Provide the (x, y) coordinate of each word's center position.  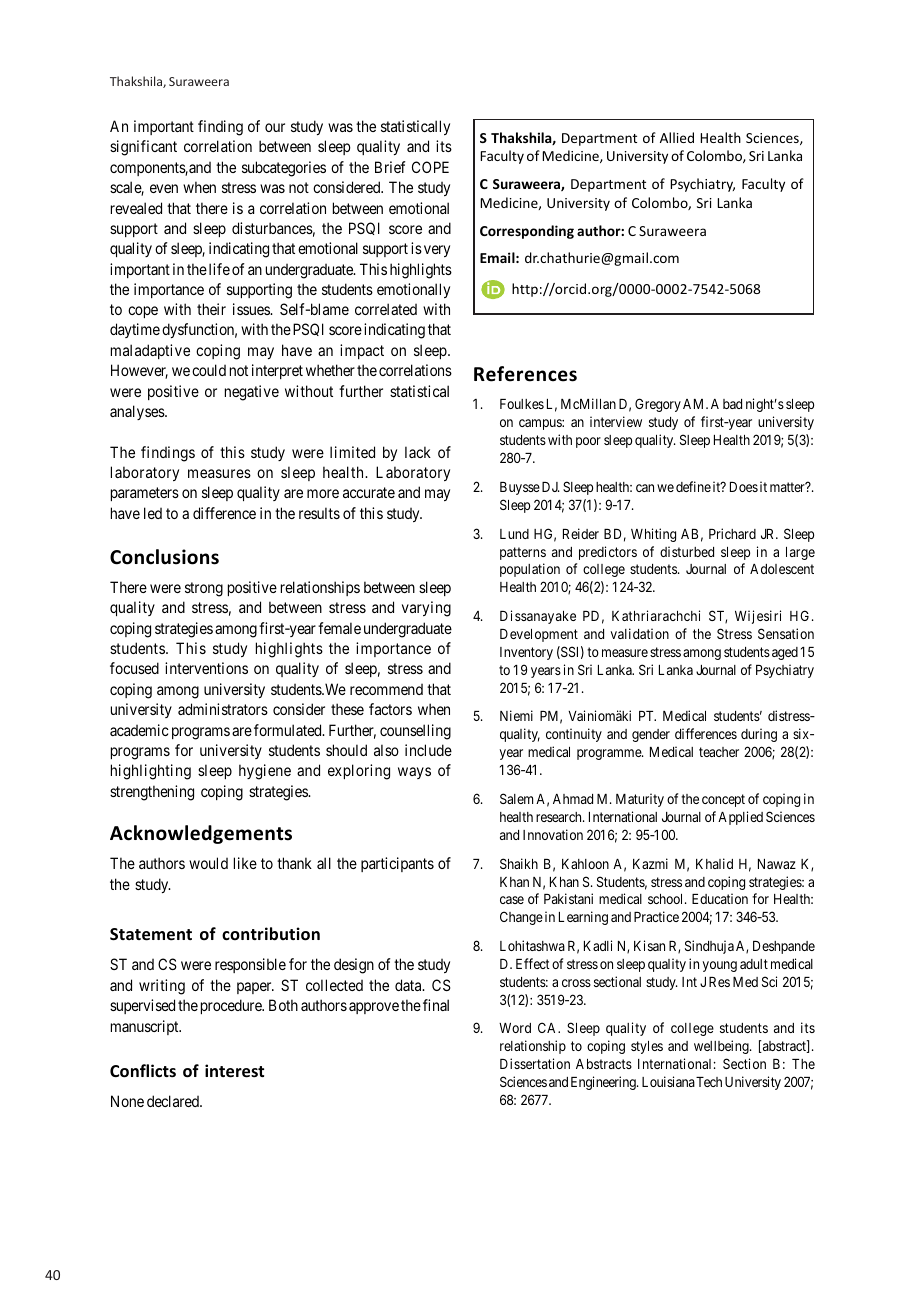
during (759, 735)
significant (143, 148)
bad (732, 404)
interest (234, 1071)
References (525, 374)
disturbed (687, 551)
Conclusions (164, 557)
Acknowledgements (201, 834)
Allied (677, 137)
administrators (223, 709)
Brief (390, 167)
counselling (415, 732)
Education (720, 898)
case (512, 900)
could (209, 370)
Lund (514, 534)
